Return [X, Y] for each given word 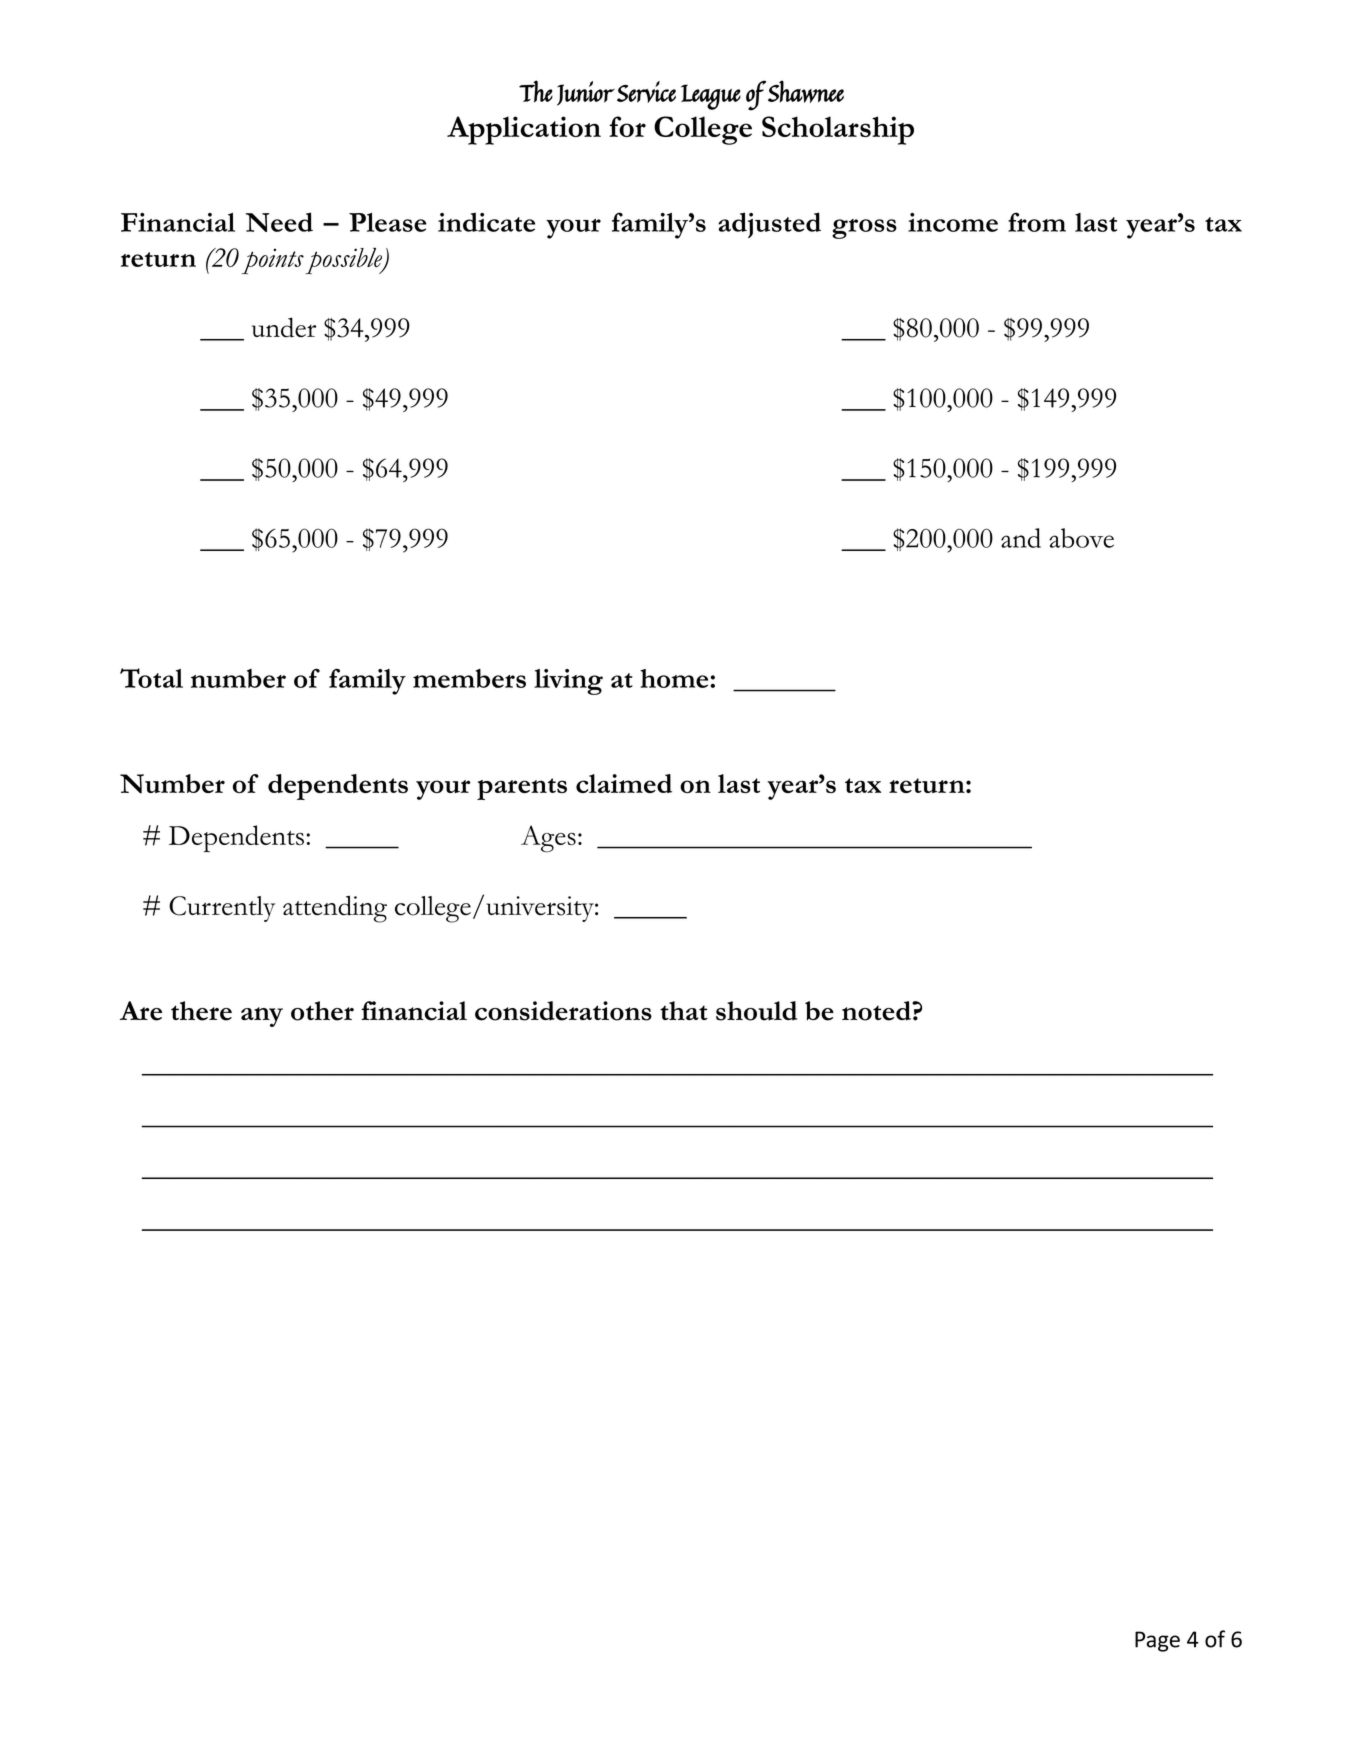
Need [279, 222]
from [1037, 222]
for [627, 126]
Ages [548, 839]
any [262, 1017]
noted [877, 1011]
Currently [222, 909]
